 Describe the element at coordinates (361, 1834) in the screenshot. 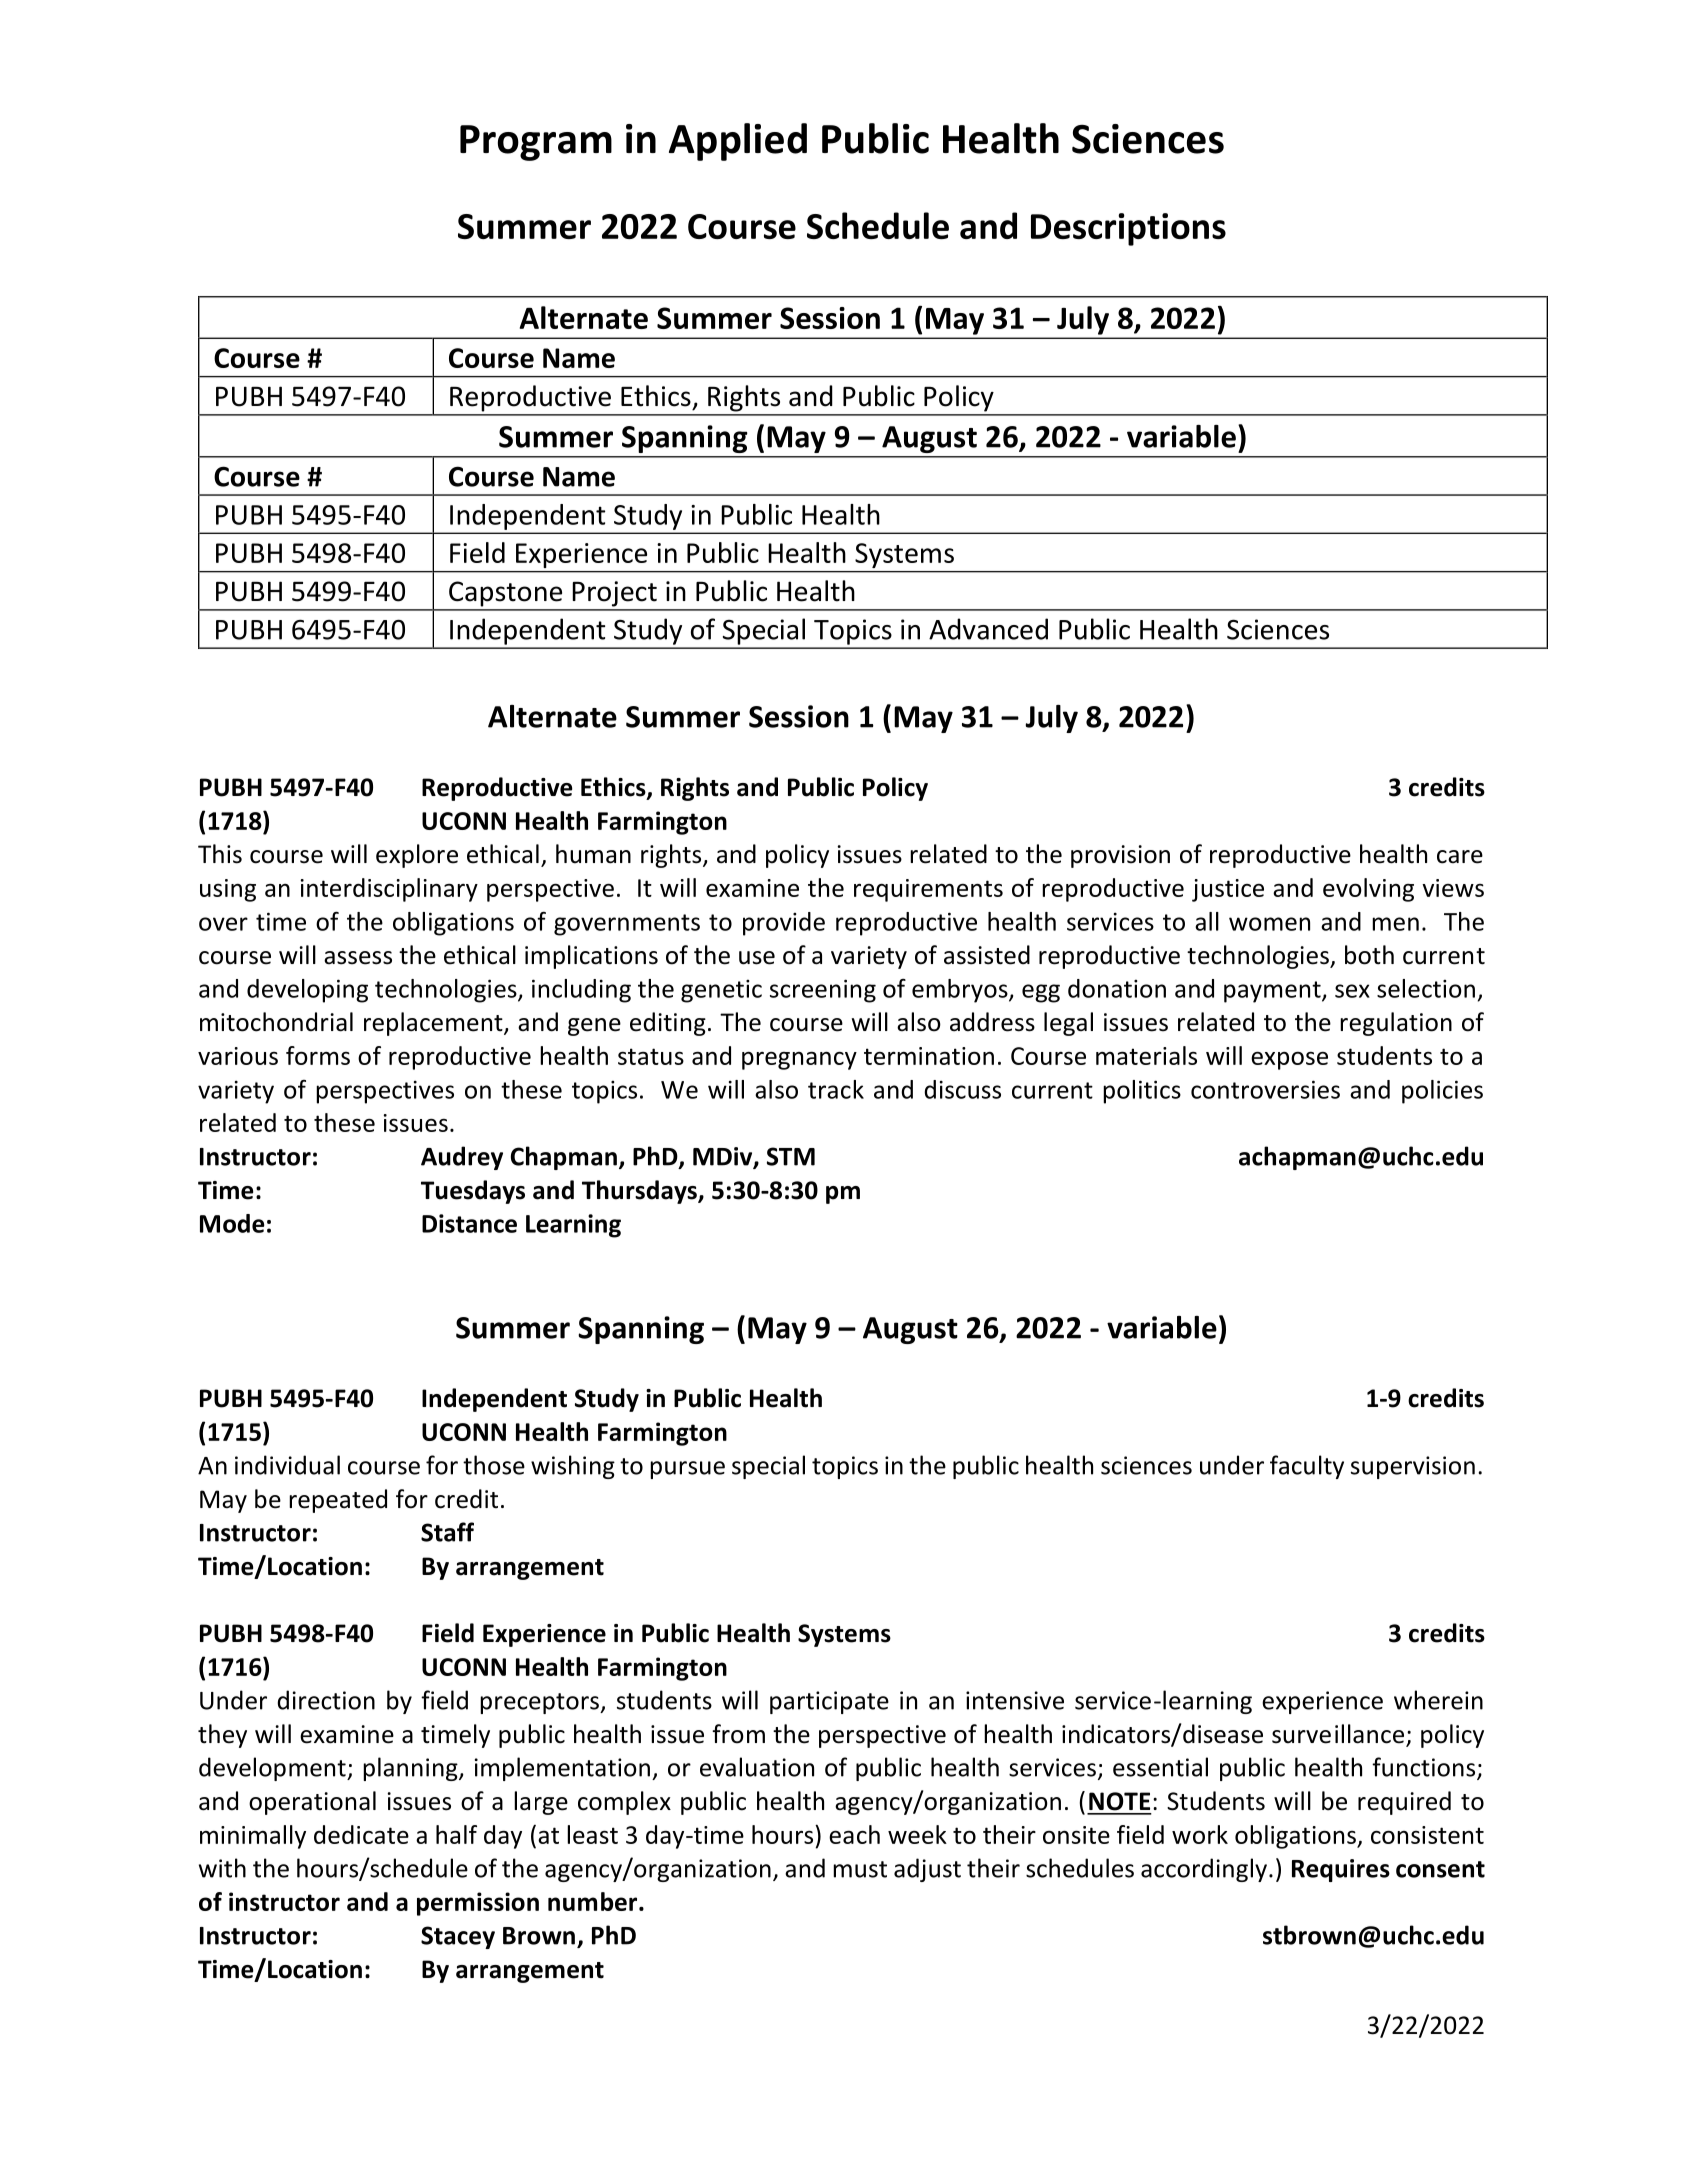

I see `dedicate` at that location.
